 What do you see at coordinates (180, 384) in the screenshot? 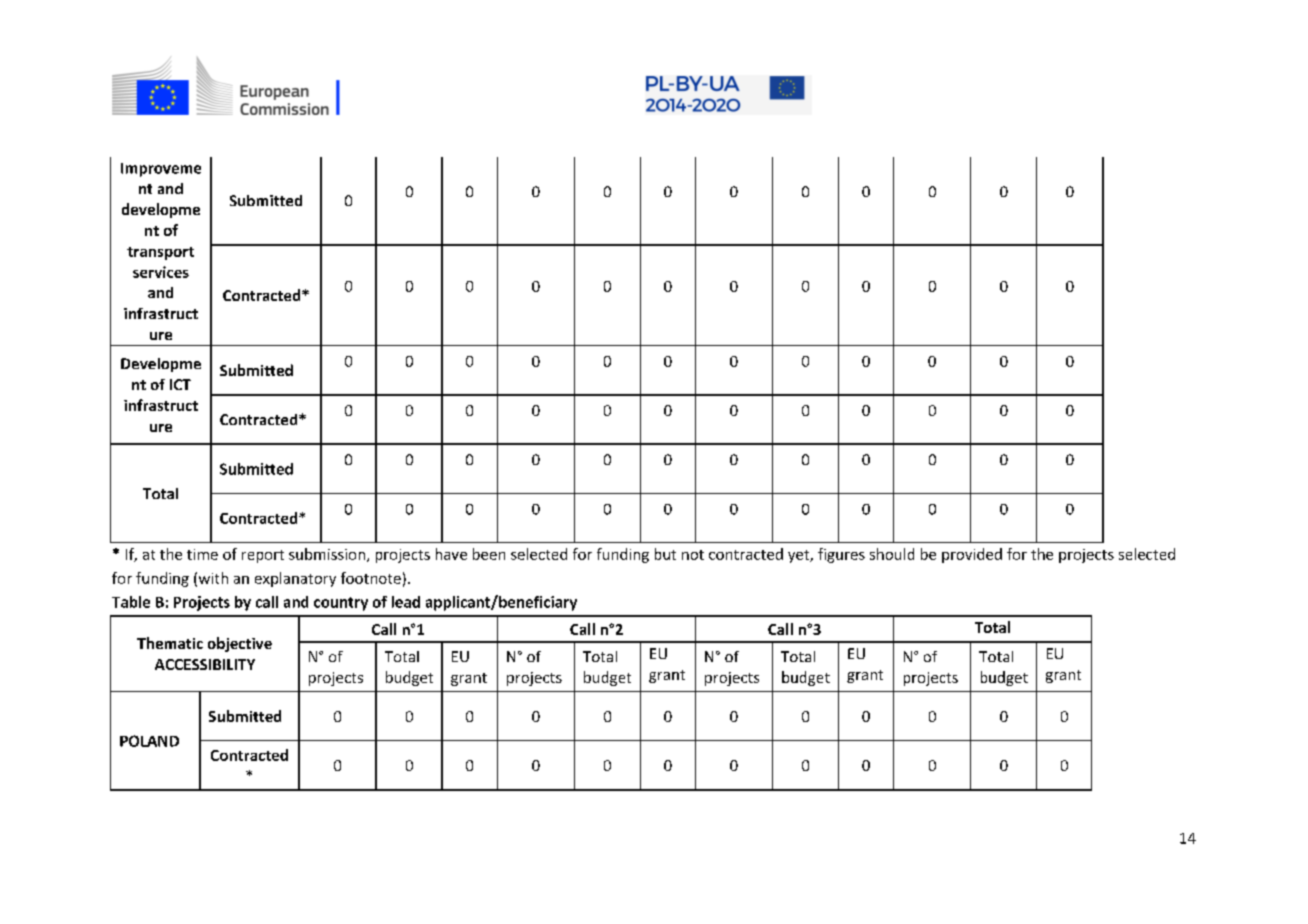
I see `ICT` at bounding box center [180, 384].
